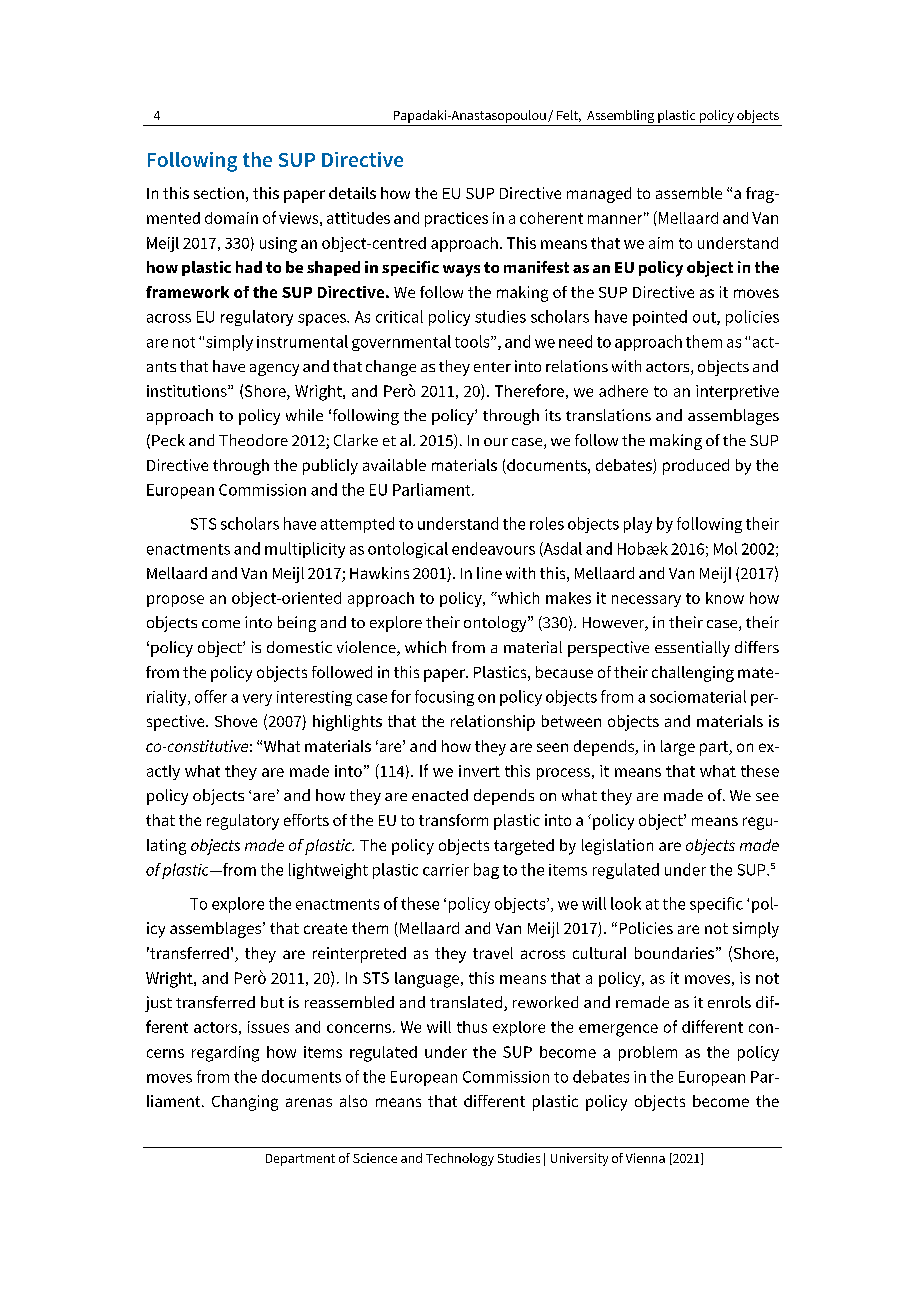 This document has height=1308, width=924. What do you see at coordinates (645, 1158) in the document?
I see `Vienna` at bounding box center [645, 1158].
